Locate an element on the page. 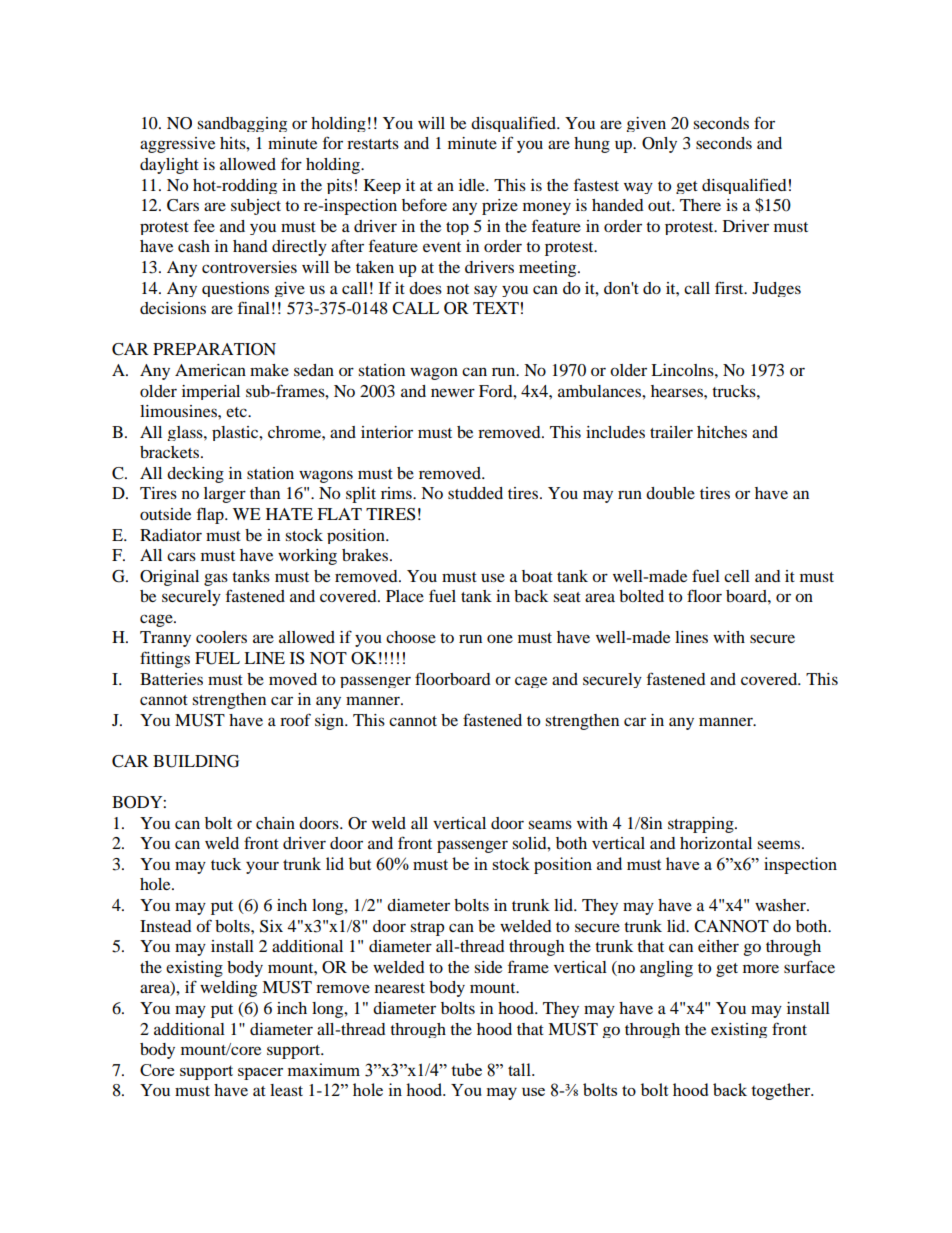 The height and width of the image is (1233, 952). larger is located at coordinates (225, 495).
